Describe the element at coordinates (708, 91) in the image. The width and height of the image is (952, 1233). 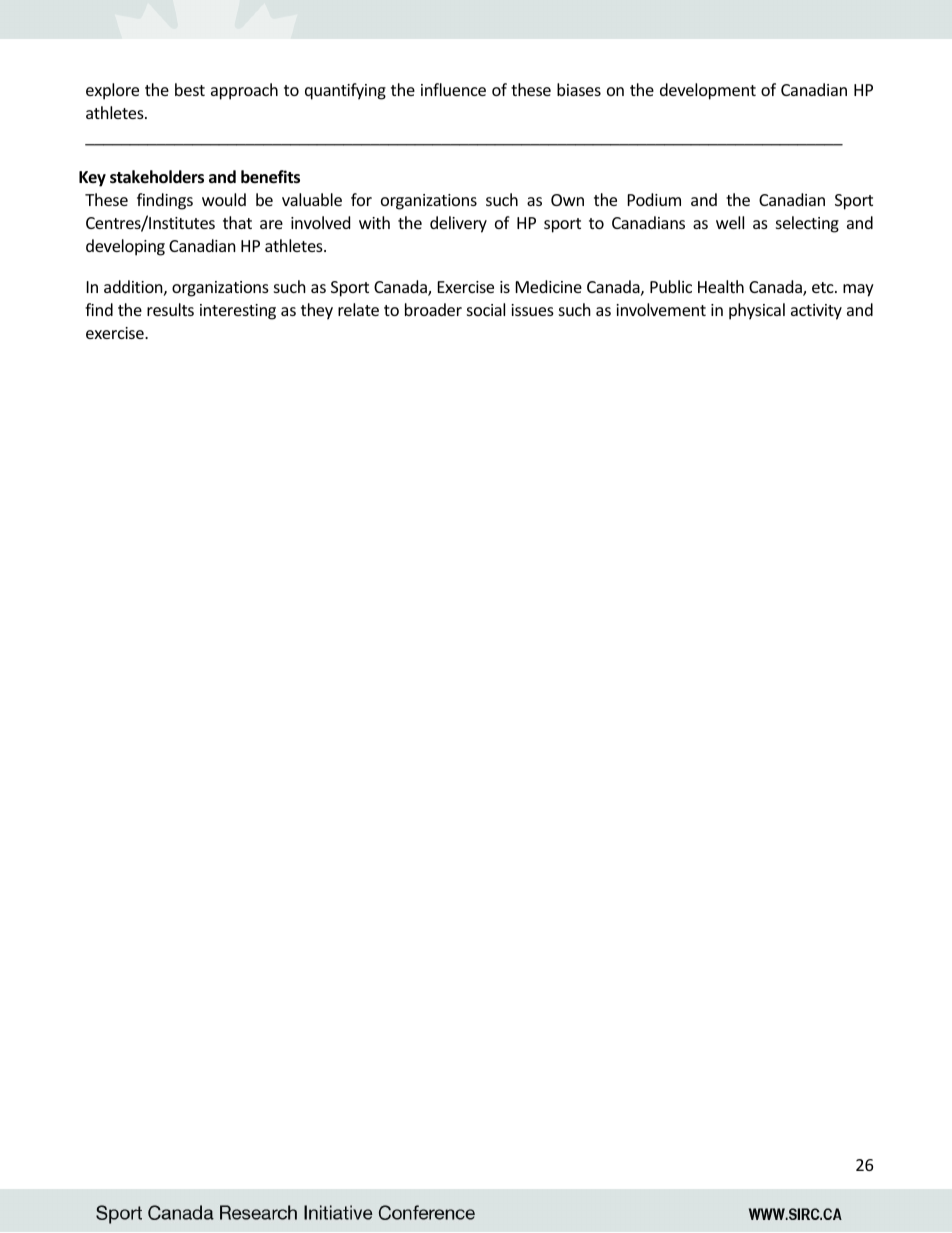
I see `development` at that location.
